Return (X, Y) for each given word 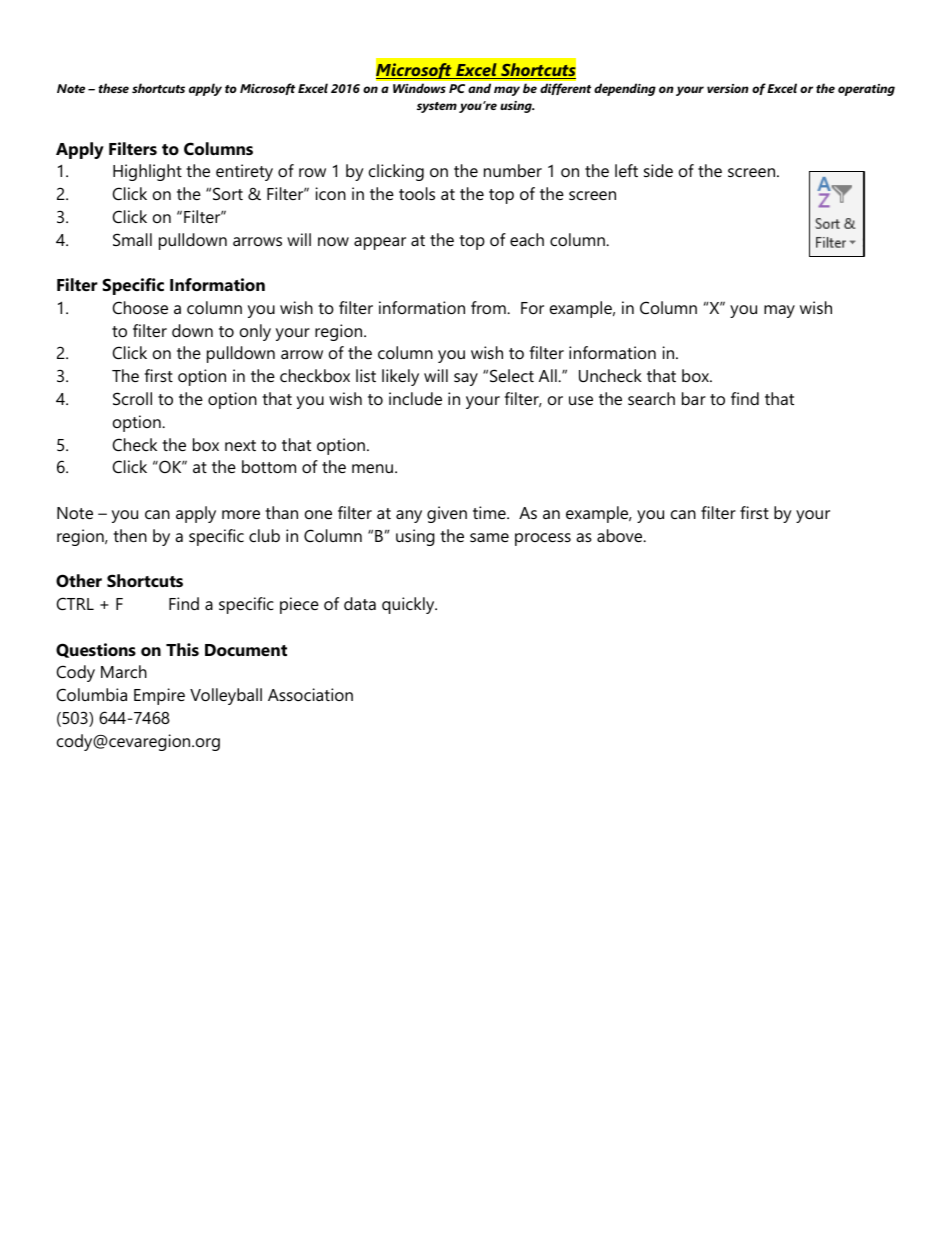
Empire (159, 696)
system (437, 107)
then (130, 535)
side (658, 170)
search (651, 398)
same (489, 537)
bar (694, 398)
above (621, 535)
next (240, 445)
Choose (140, 307)
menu (372, 468)
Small (132, 239)
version (728, 88)
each (527, 239)
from (489, 307)
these (113, 88)
